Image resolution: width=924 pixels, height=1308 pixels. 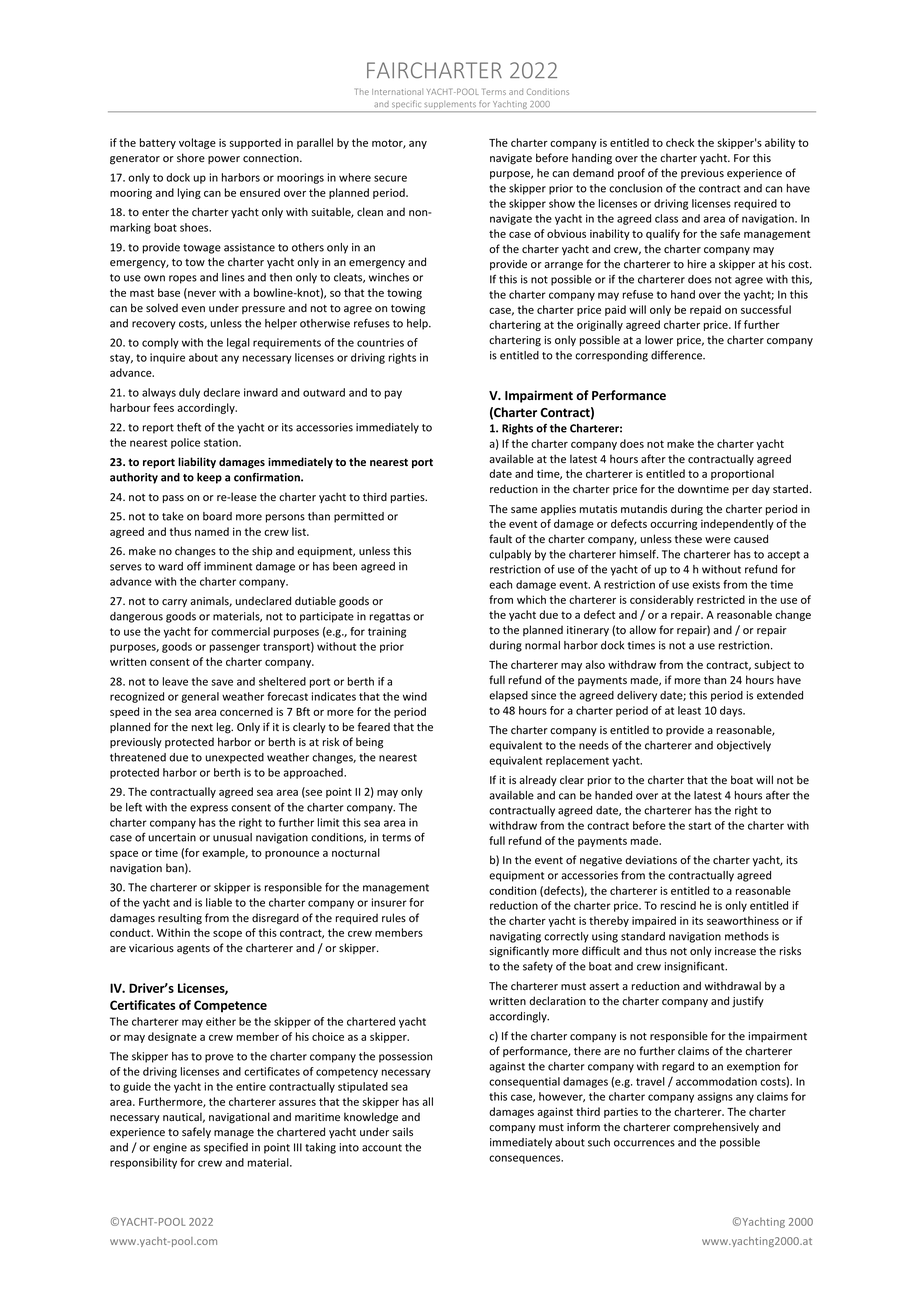 What do you see at coordinates (680, 142) in the screenshot?
I see `check` at bounding box center [680, 142].
